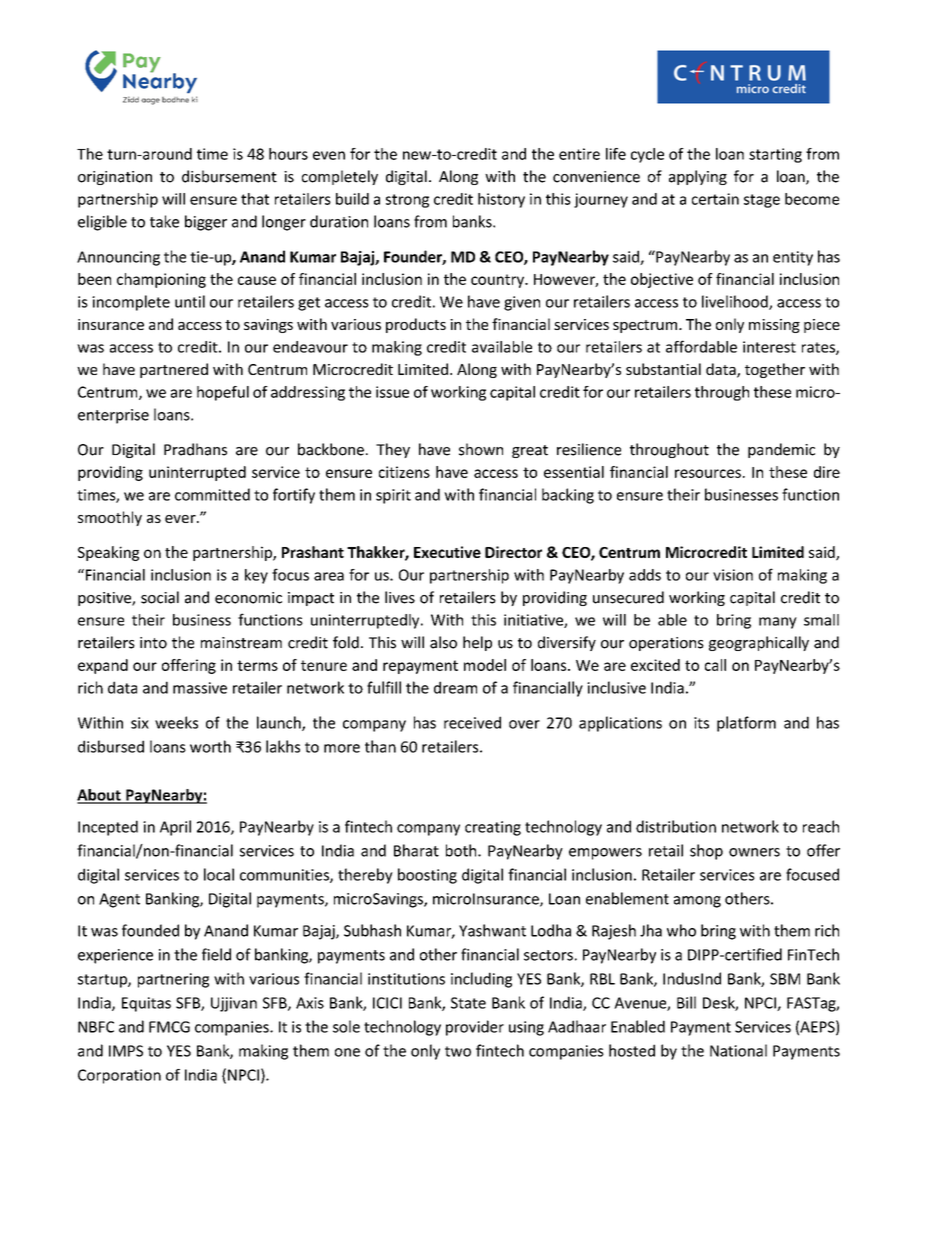 Image resolution: width=952 pixels, height=1233 pixels. I want to click on also, so click(443, 642).
